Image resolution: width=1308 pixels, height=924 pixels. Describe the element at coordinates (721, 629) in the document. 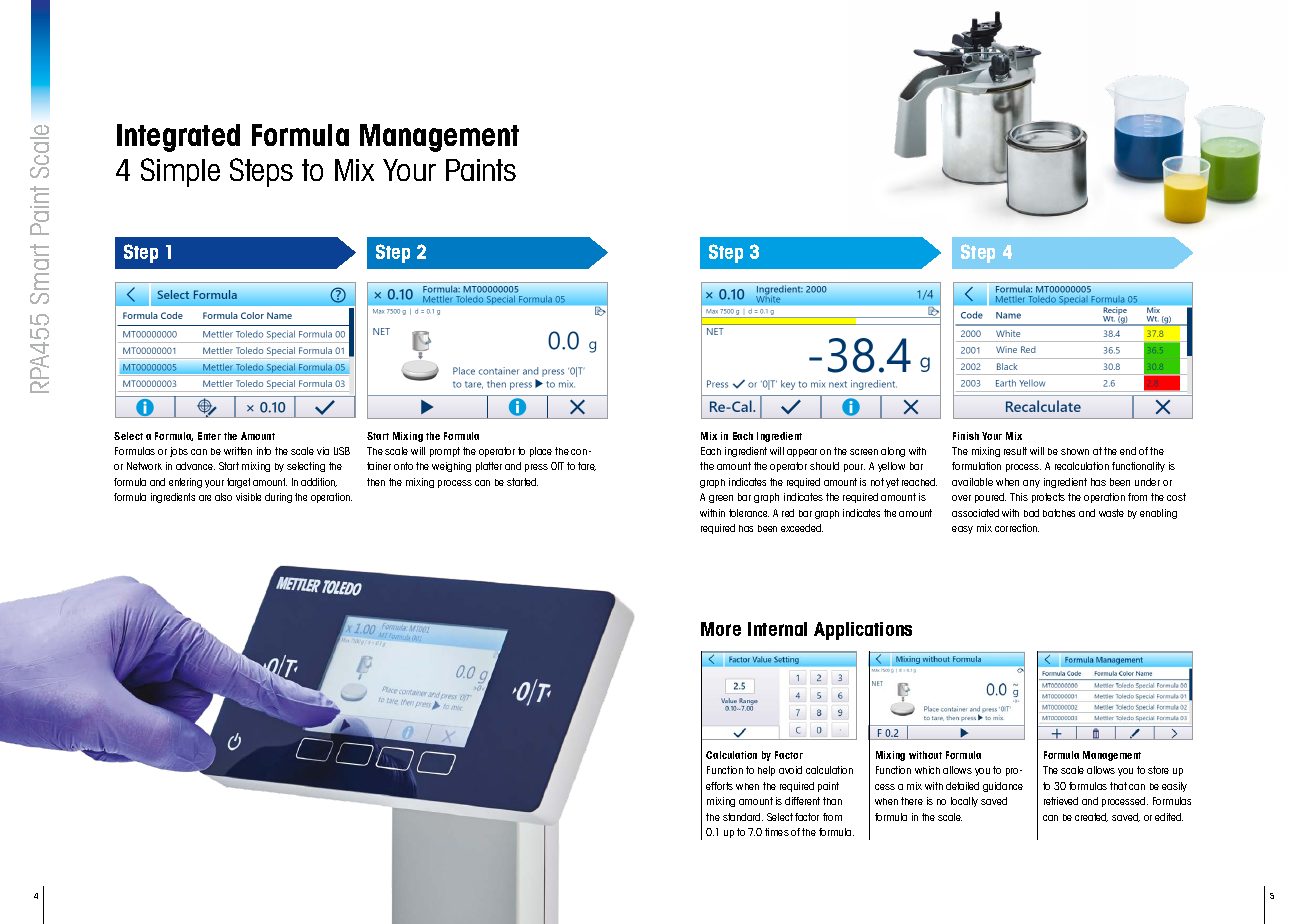

I see `More` at that location.
